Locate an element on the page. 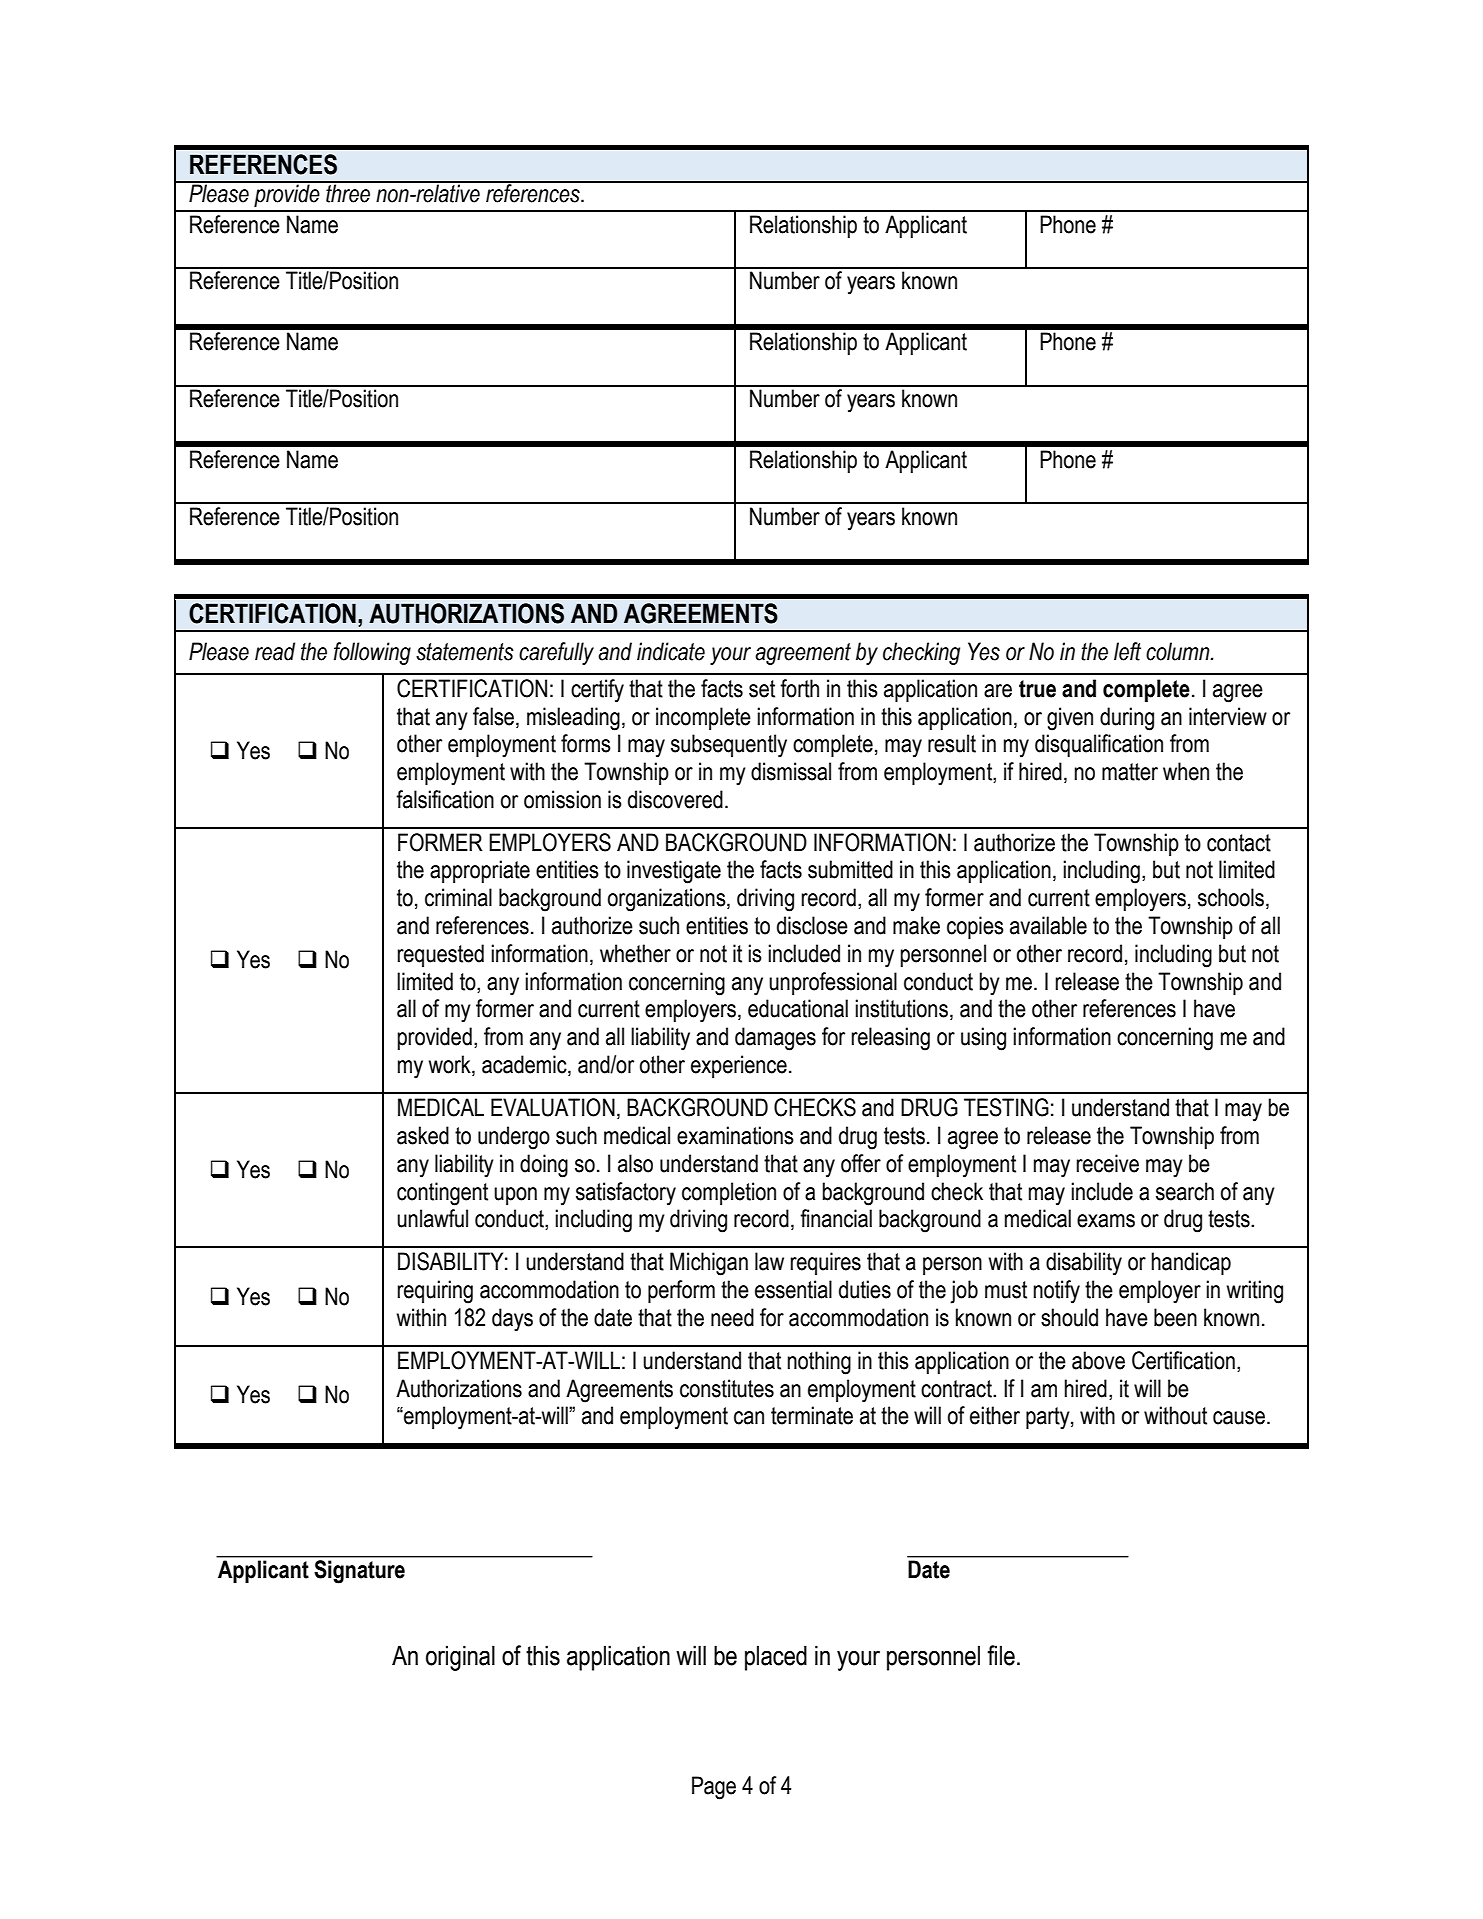  original is located at coordinates (460, 1658).
